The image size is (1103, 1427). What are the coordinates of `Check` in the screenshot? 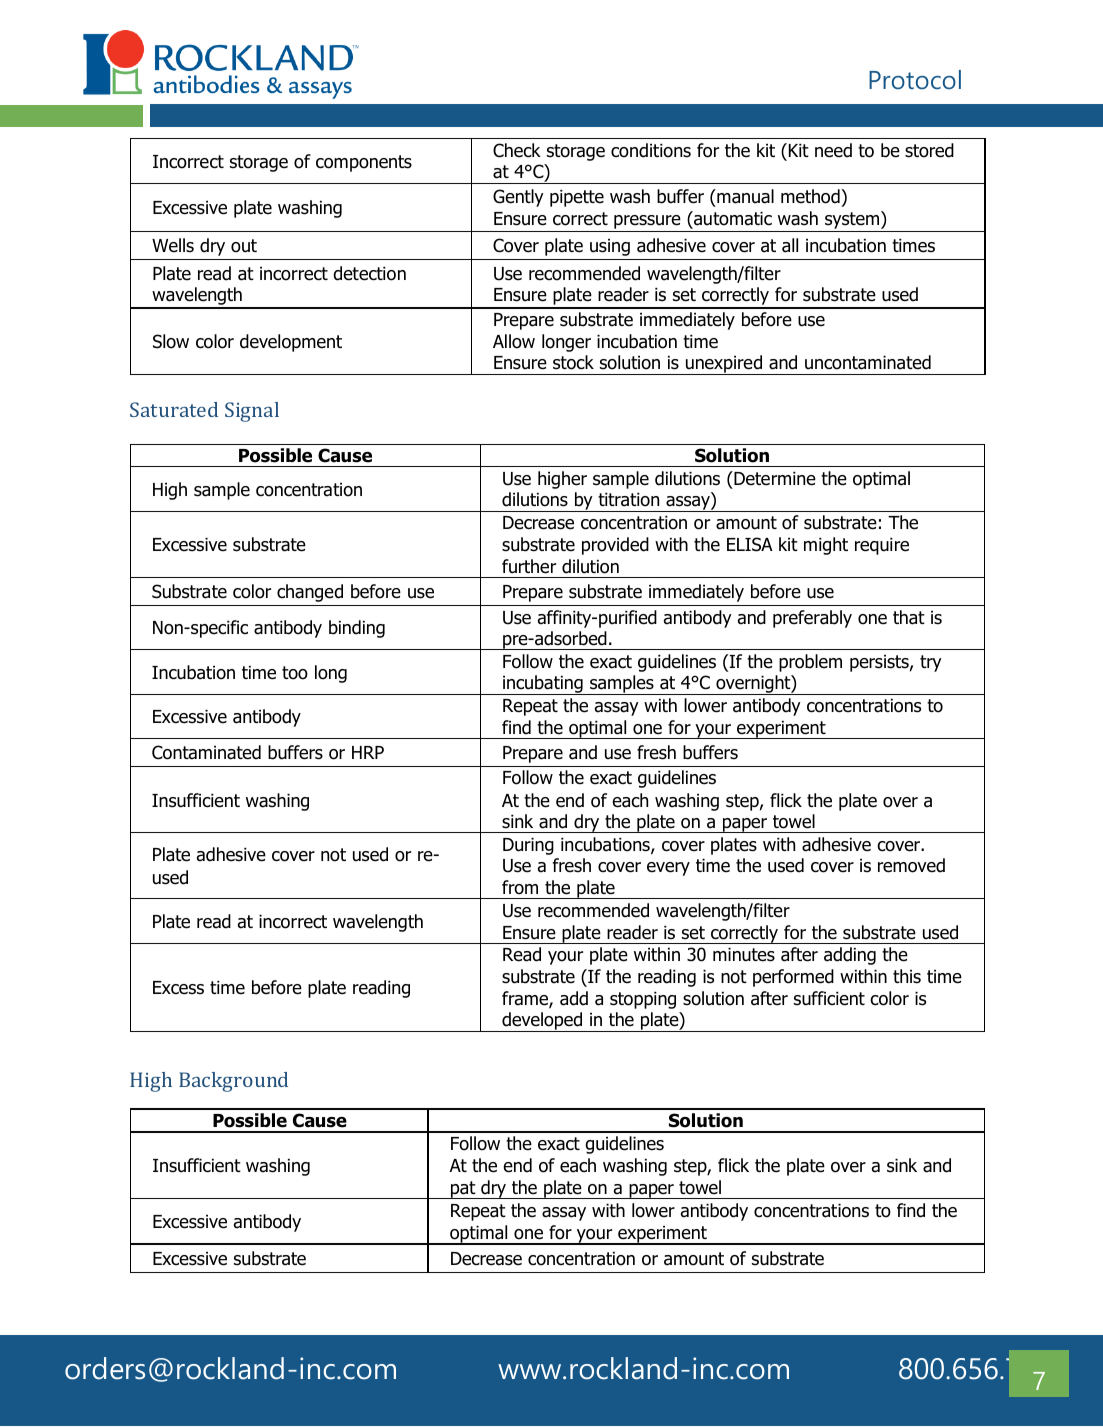 It's located at (517, 150).
